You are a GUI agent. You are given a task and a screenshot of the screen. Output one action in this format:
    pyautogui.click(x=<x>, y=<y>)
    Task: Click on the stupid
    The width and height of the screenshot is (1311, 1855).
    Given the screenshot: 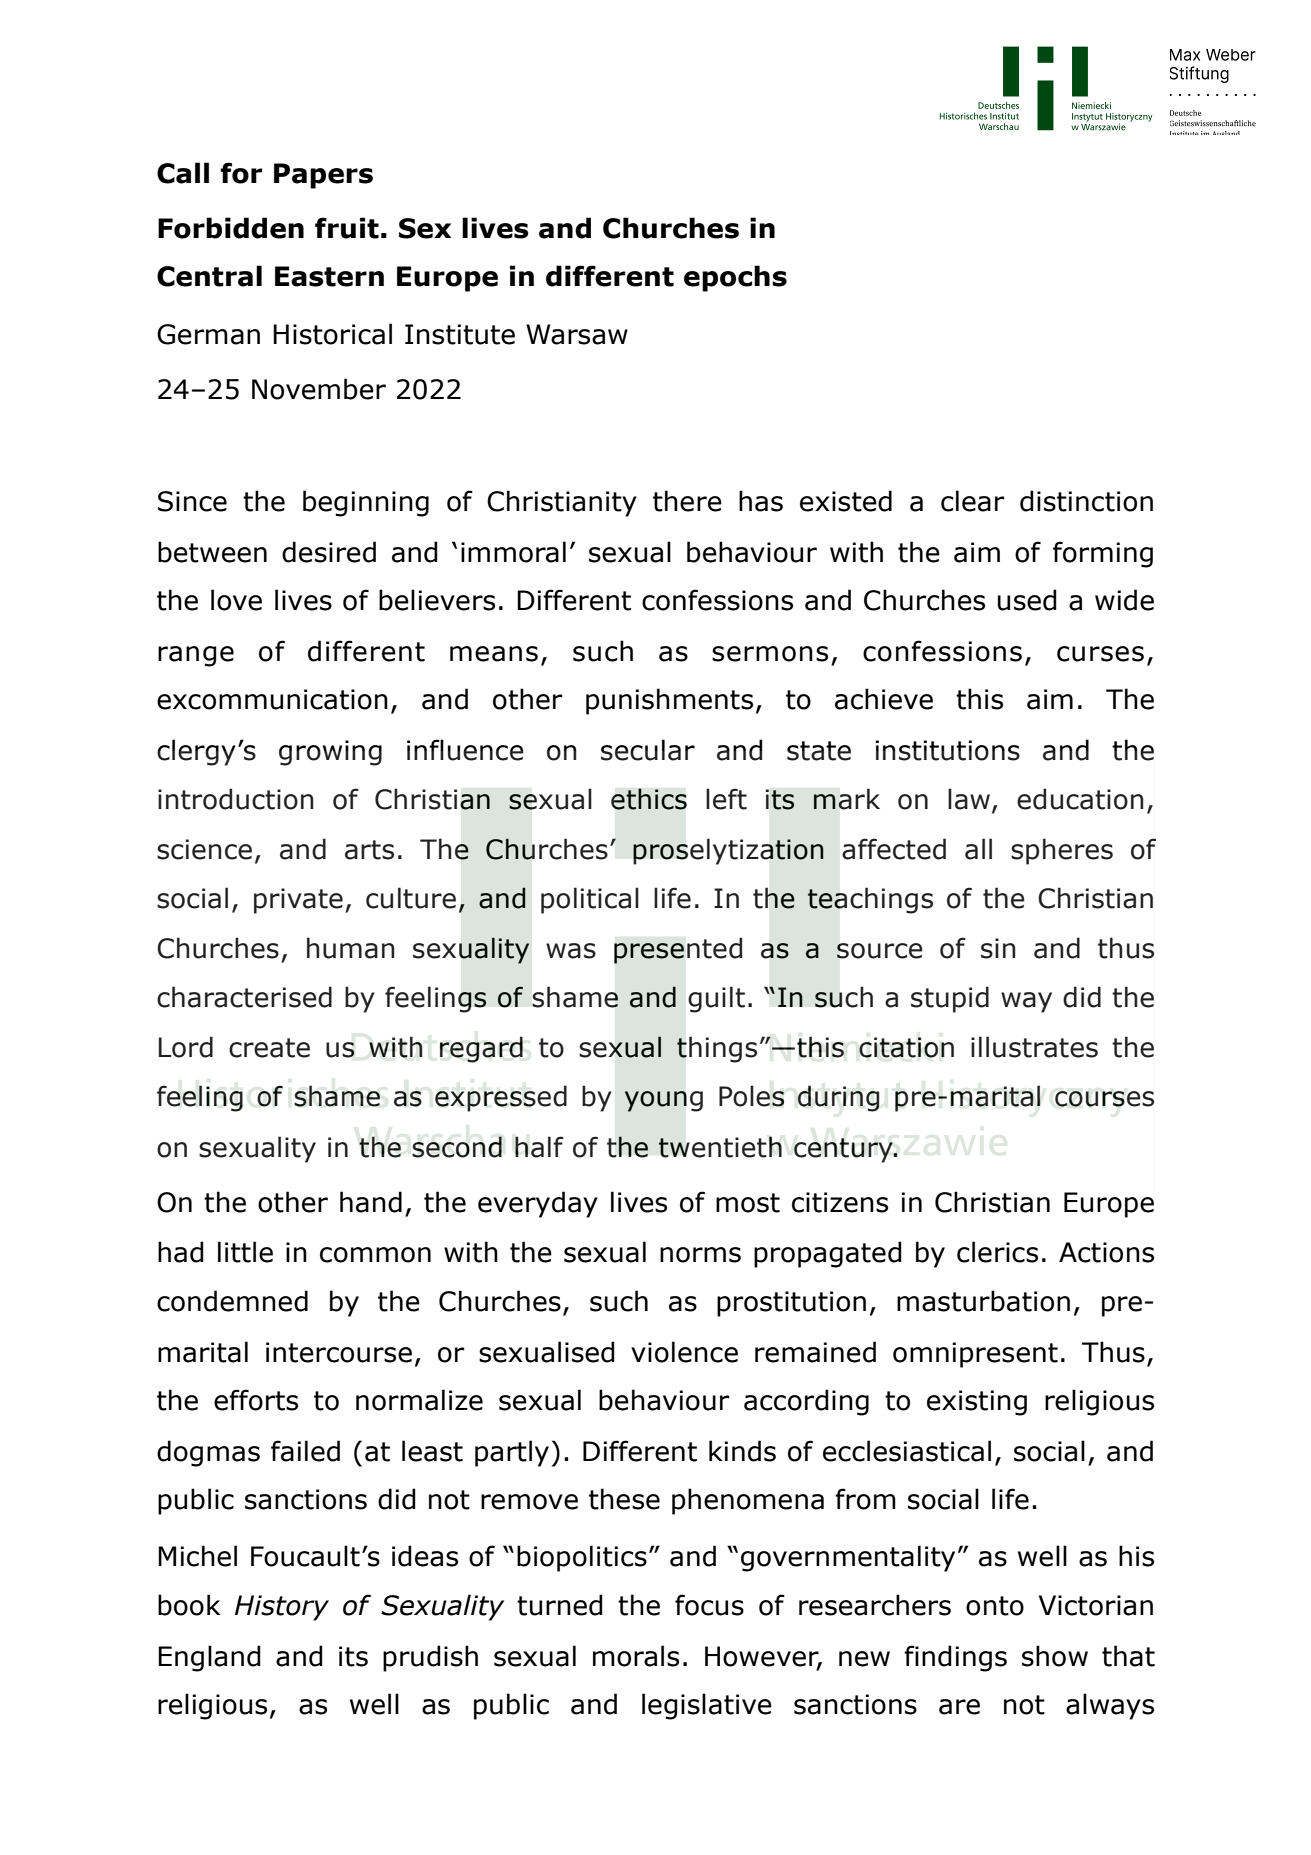 What is the action you would take?
    pyautogui.click(x=950, y=999)
